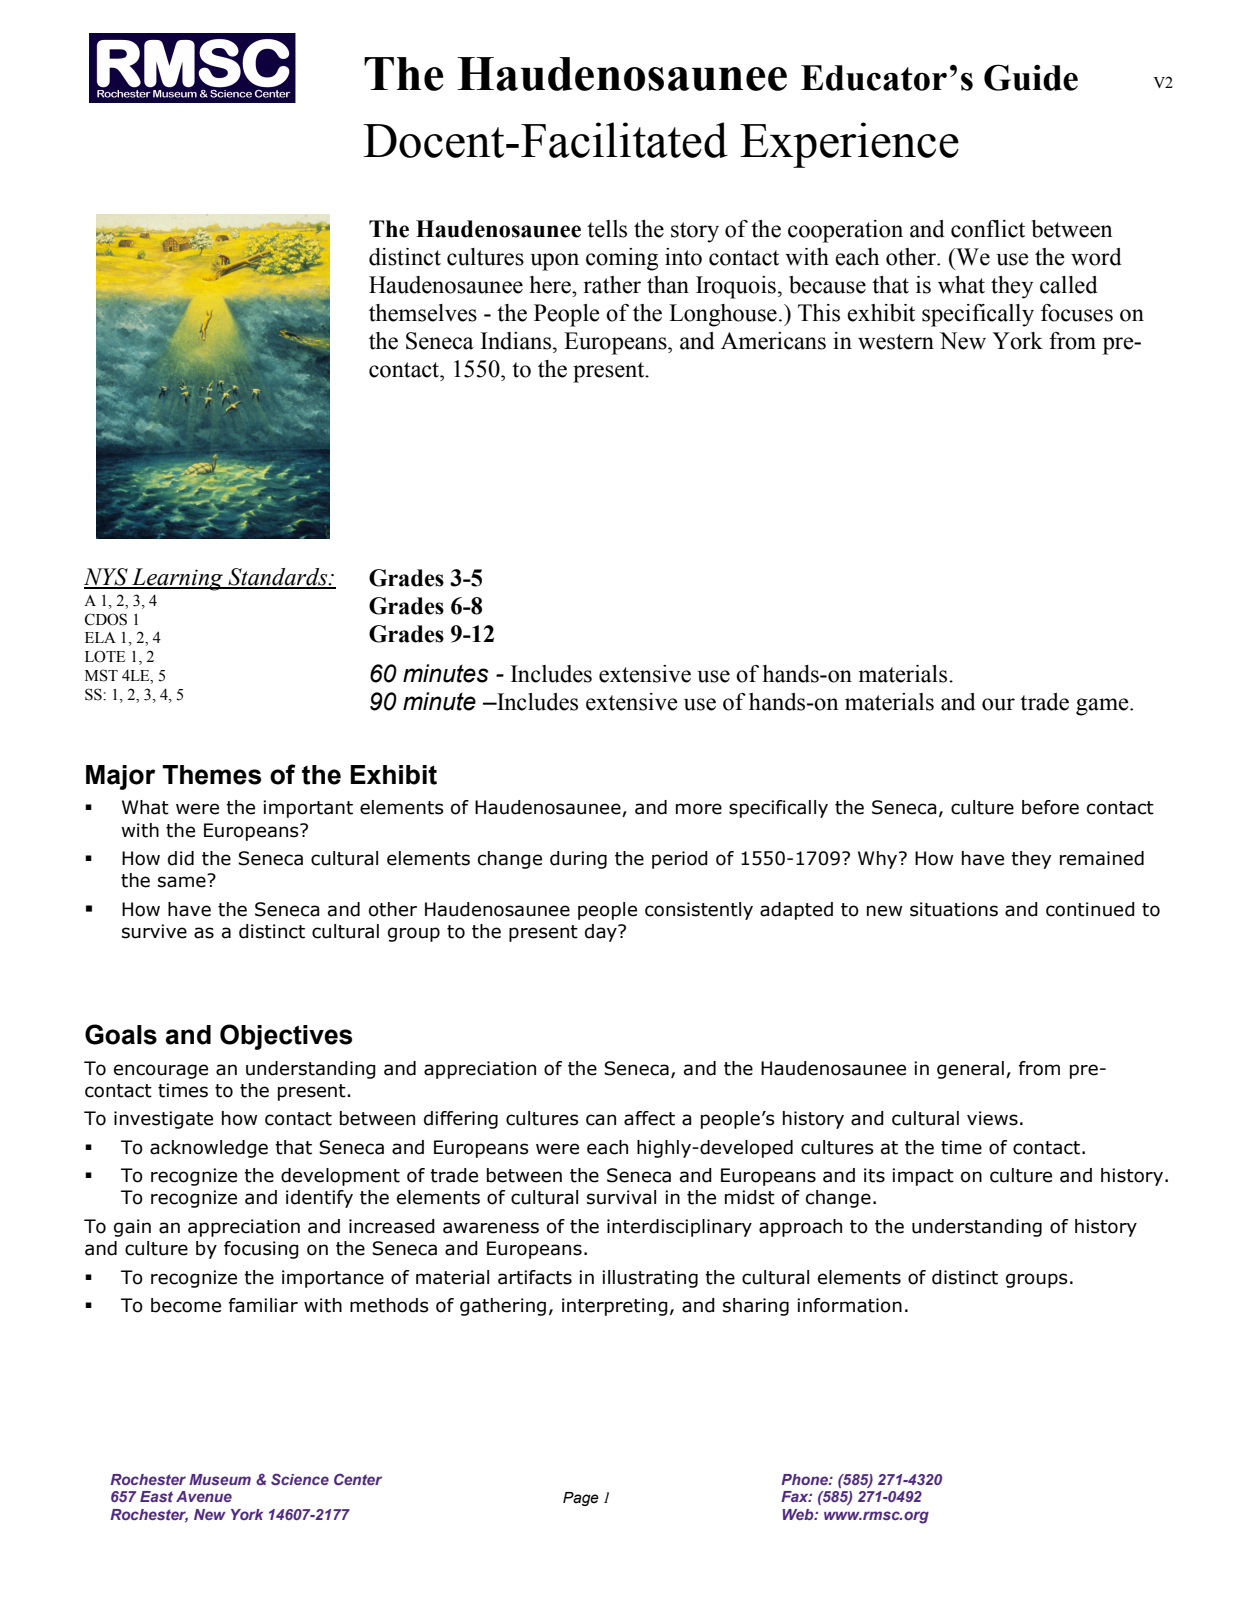  What do you see at coordinates (1050, 807) in the image?
I see `before` at bounding box center [1050, 807].
